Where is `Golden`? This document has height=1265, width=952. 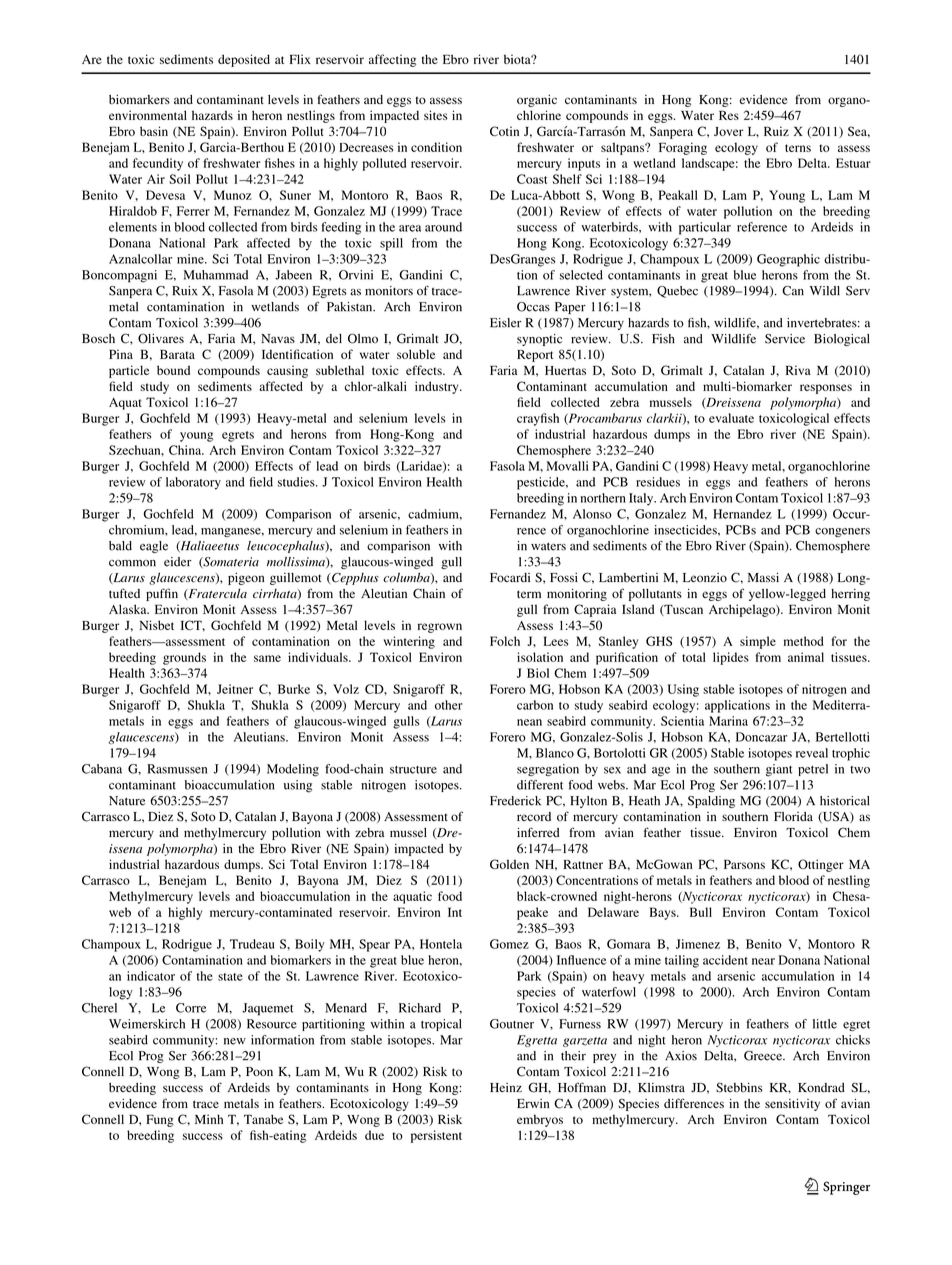 Golden is located at coordinates (509, 864).
